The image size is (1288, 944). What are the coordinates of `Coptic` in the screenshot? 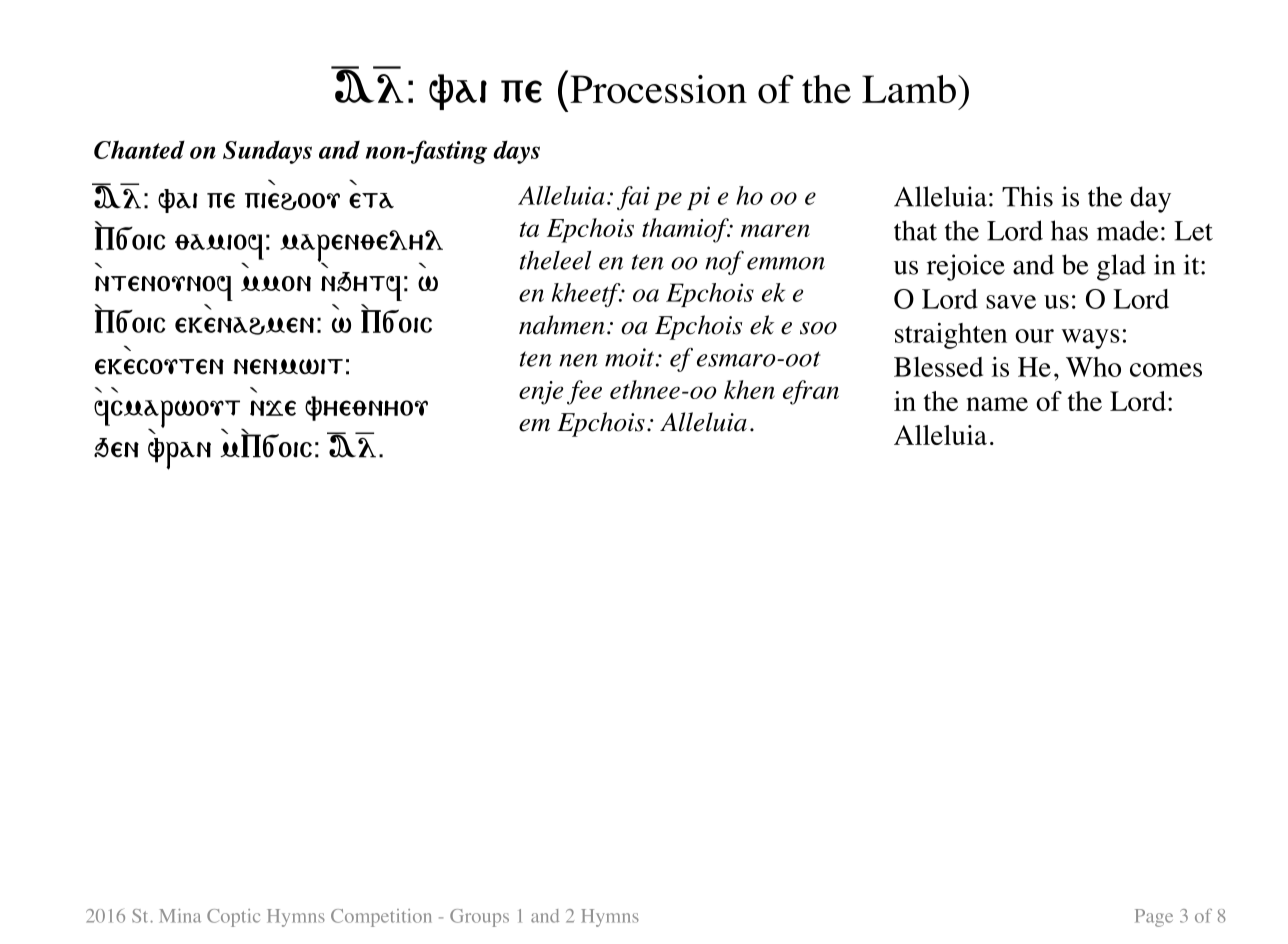 It's located at (233, 918).
